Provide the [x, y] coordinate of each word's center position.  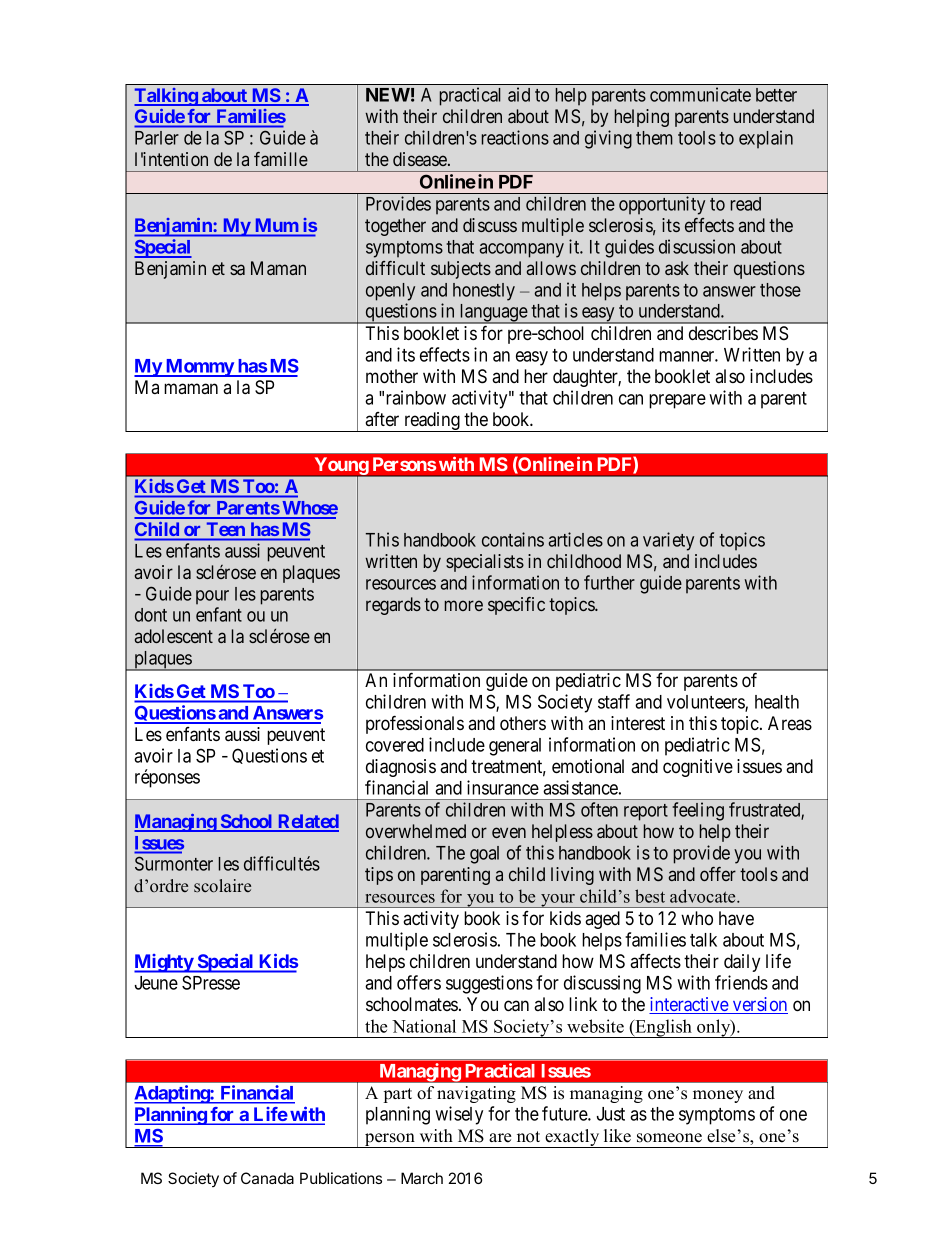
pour [212, 597]
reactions [515, 137]
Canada [267, 1178]
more [464, 605]
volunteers [706, 703]
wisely [459, 1115]
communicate [700, 94]
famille [281, 159]
